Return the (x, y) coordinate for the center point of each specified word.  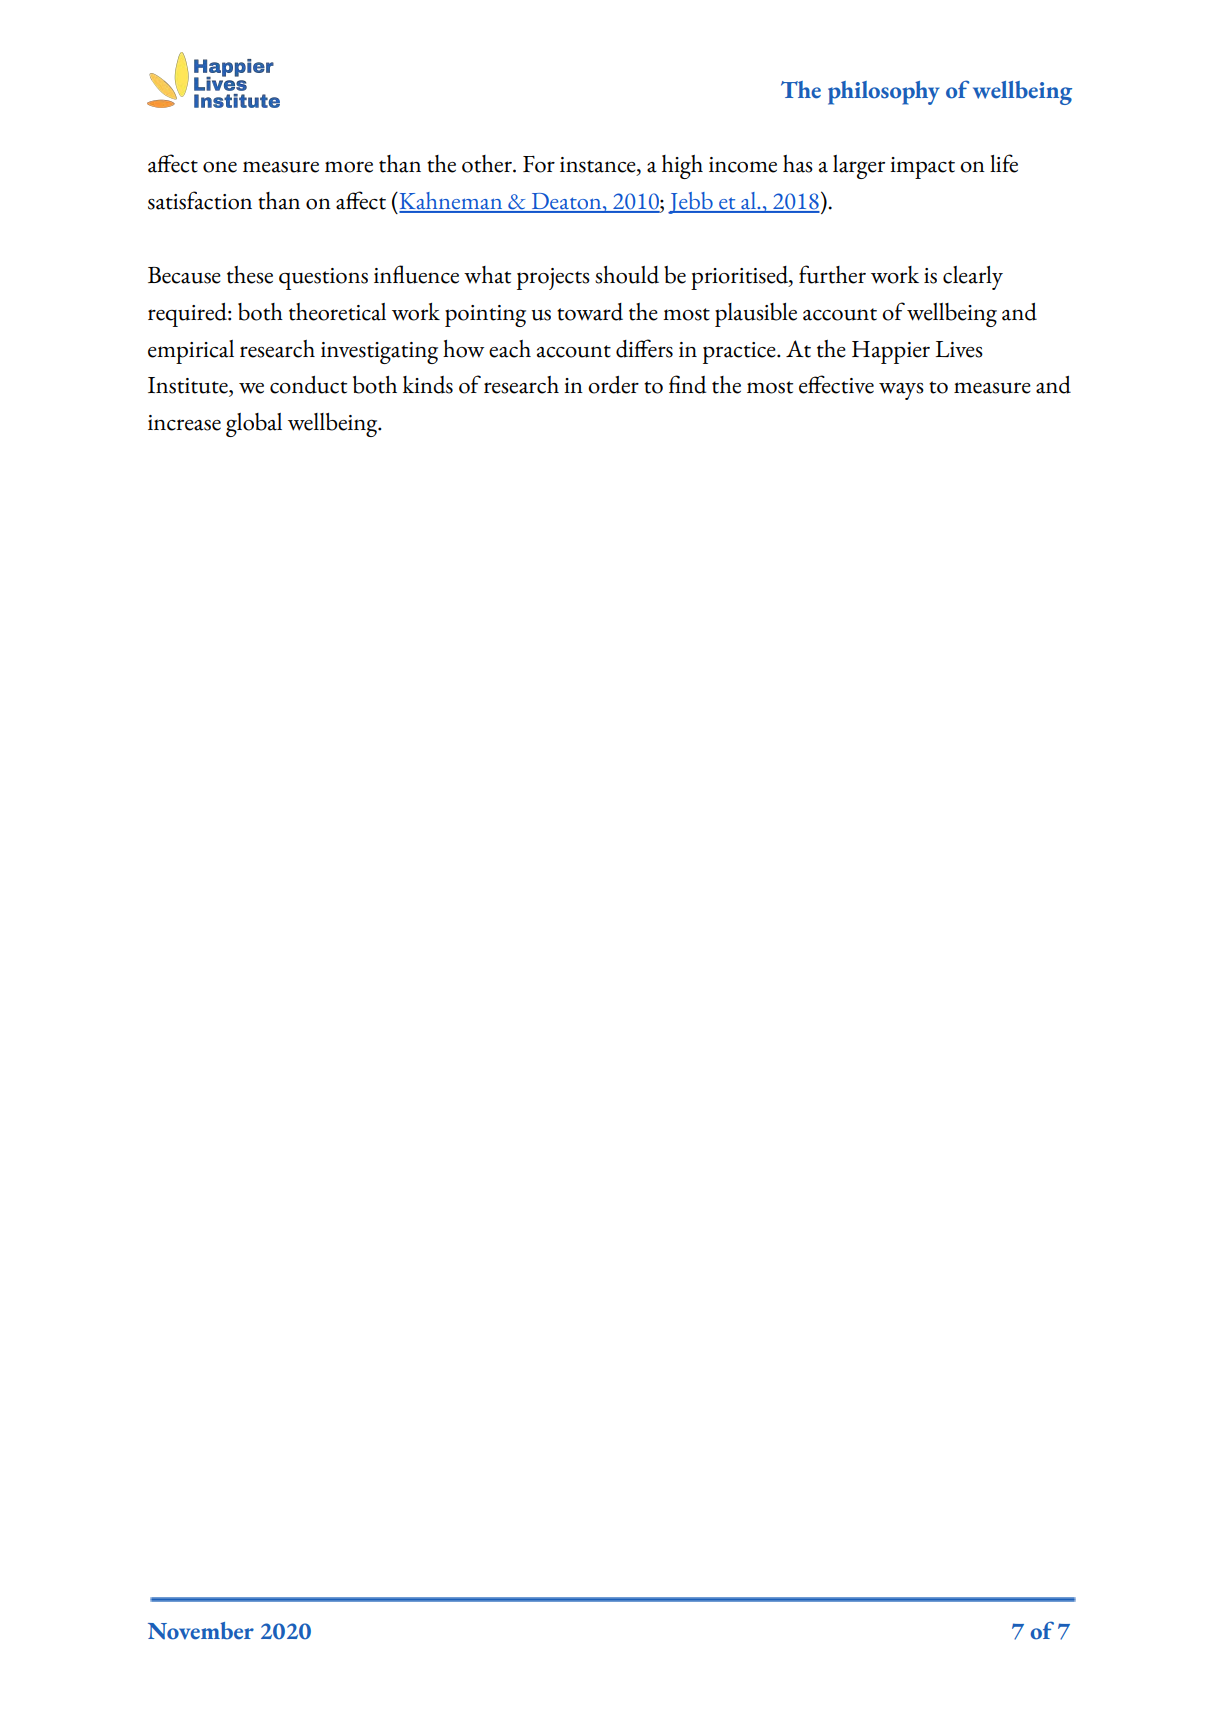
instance (599, 166)
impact (922, 168)
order (613, 385)
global (254, 425)
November (201, 1631)
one (220, 167)
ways (901, 391)
